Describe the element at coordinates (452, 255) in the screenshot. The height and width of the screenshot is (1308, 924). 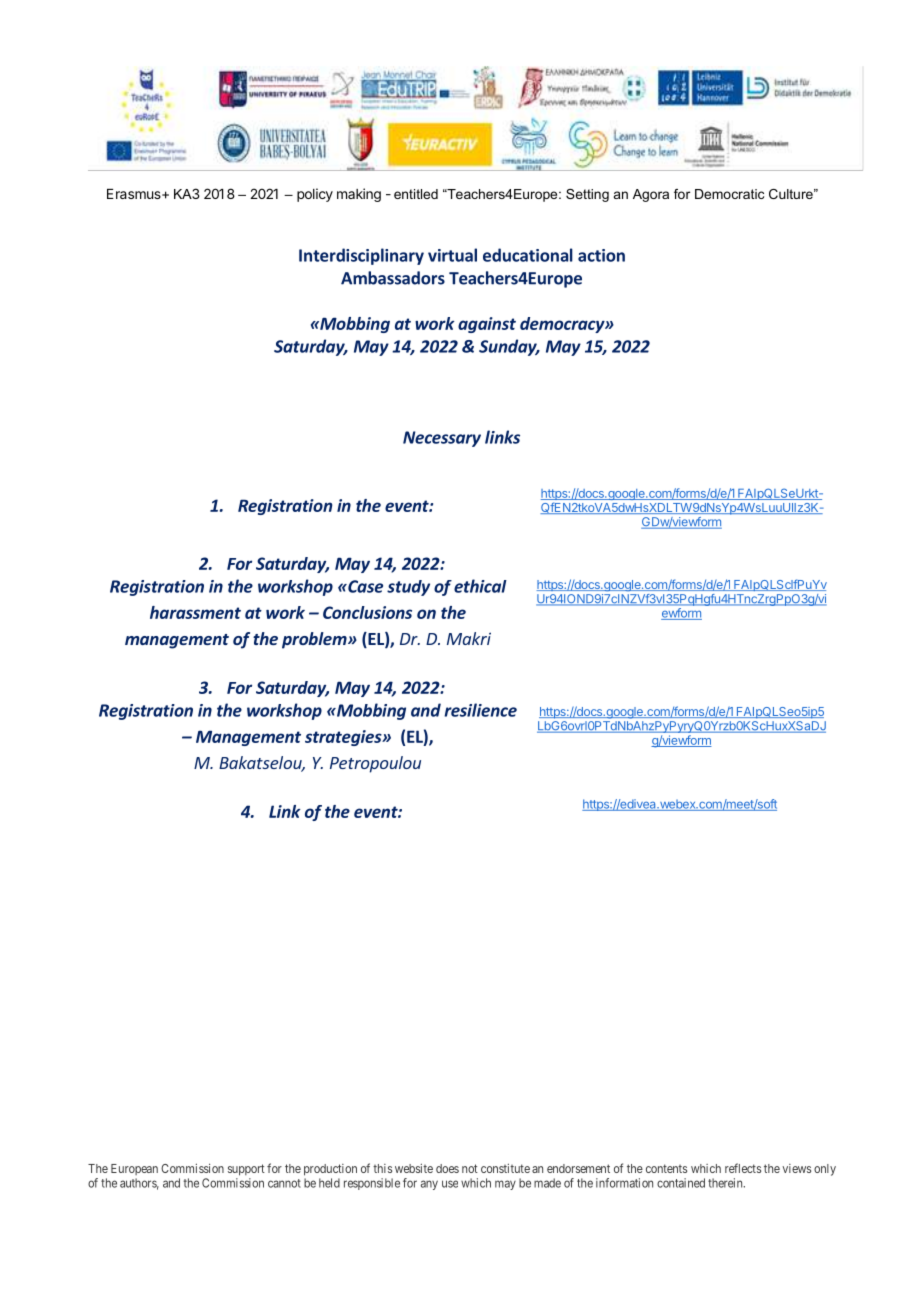
I see `virtual` at that location.
